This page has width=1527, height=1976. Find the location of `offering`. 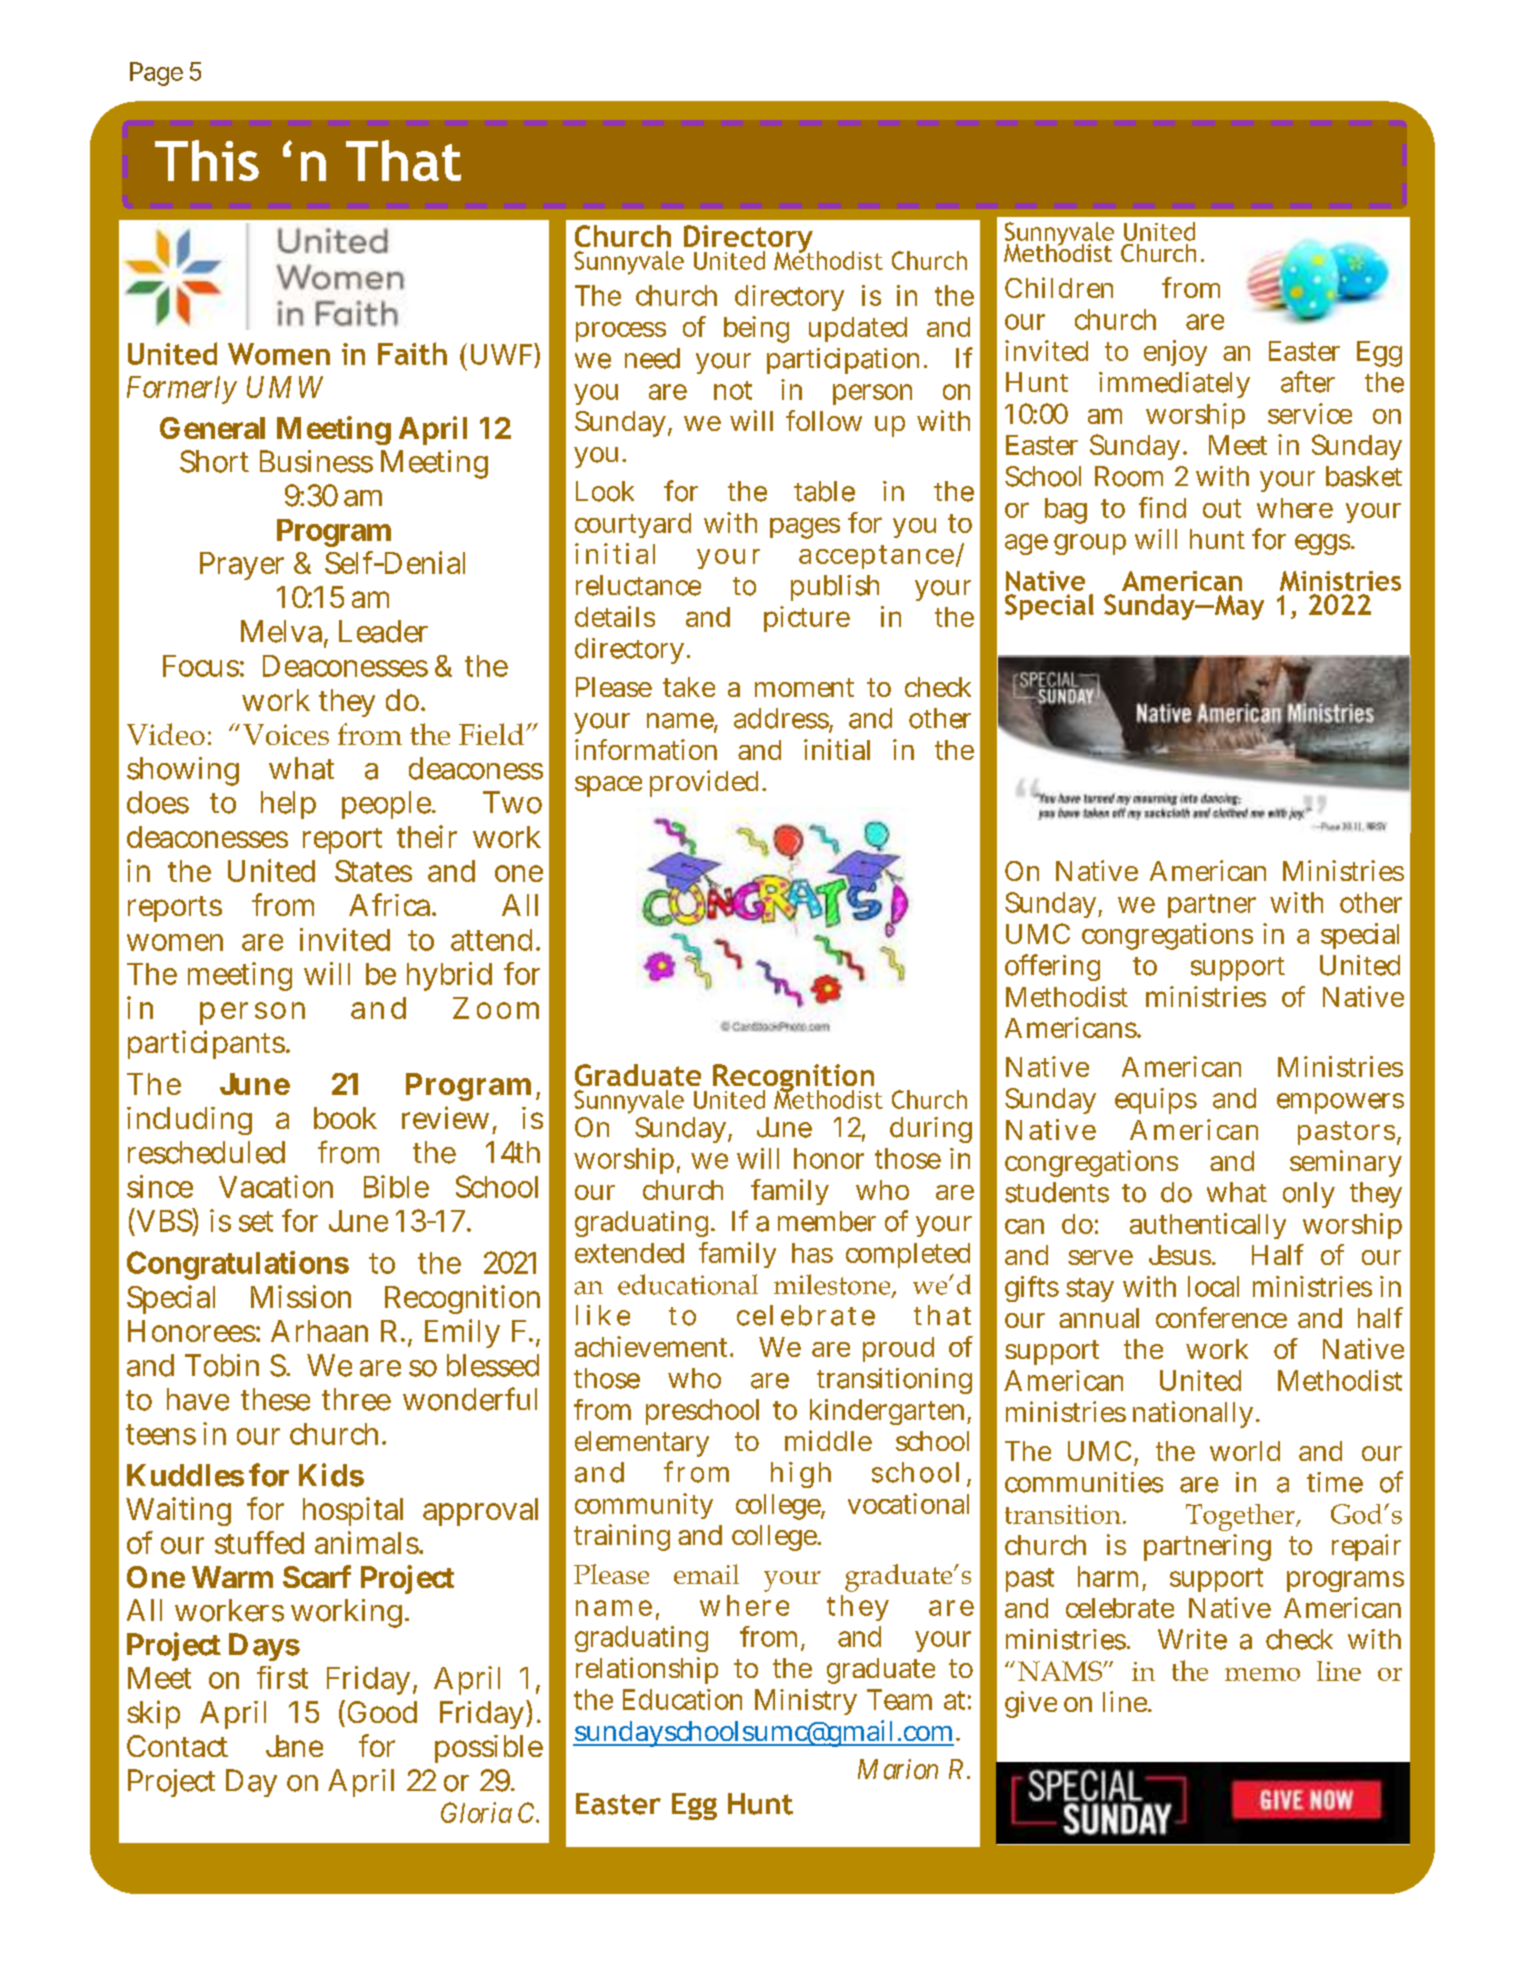

offering is located at coordinates (1052, 967).
